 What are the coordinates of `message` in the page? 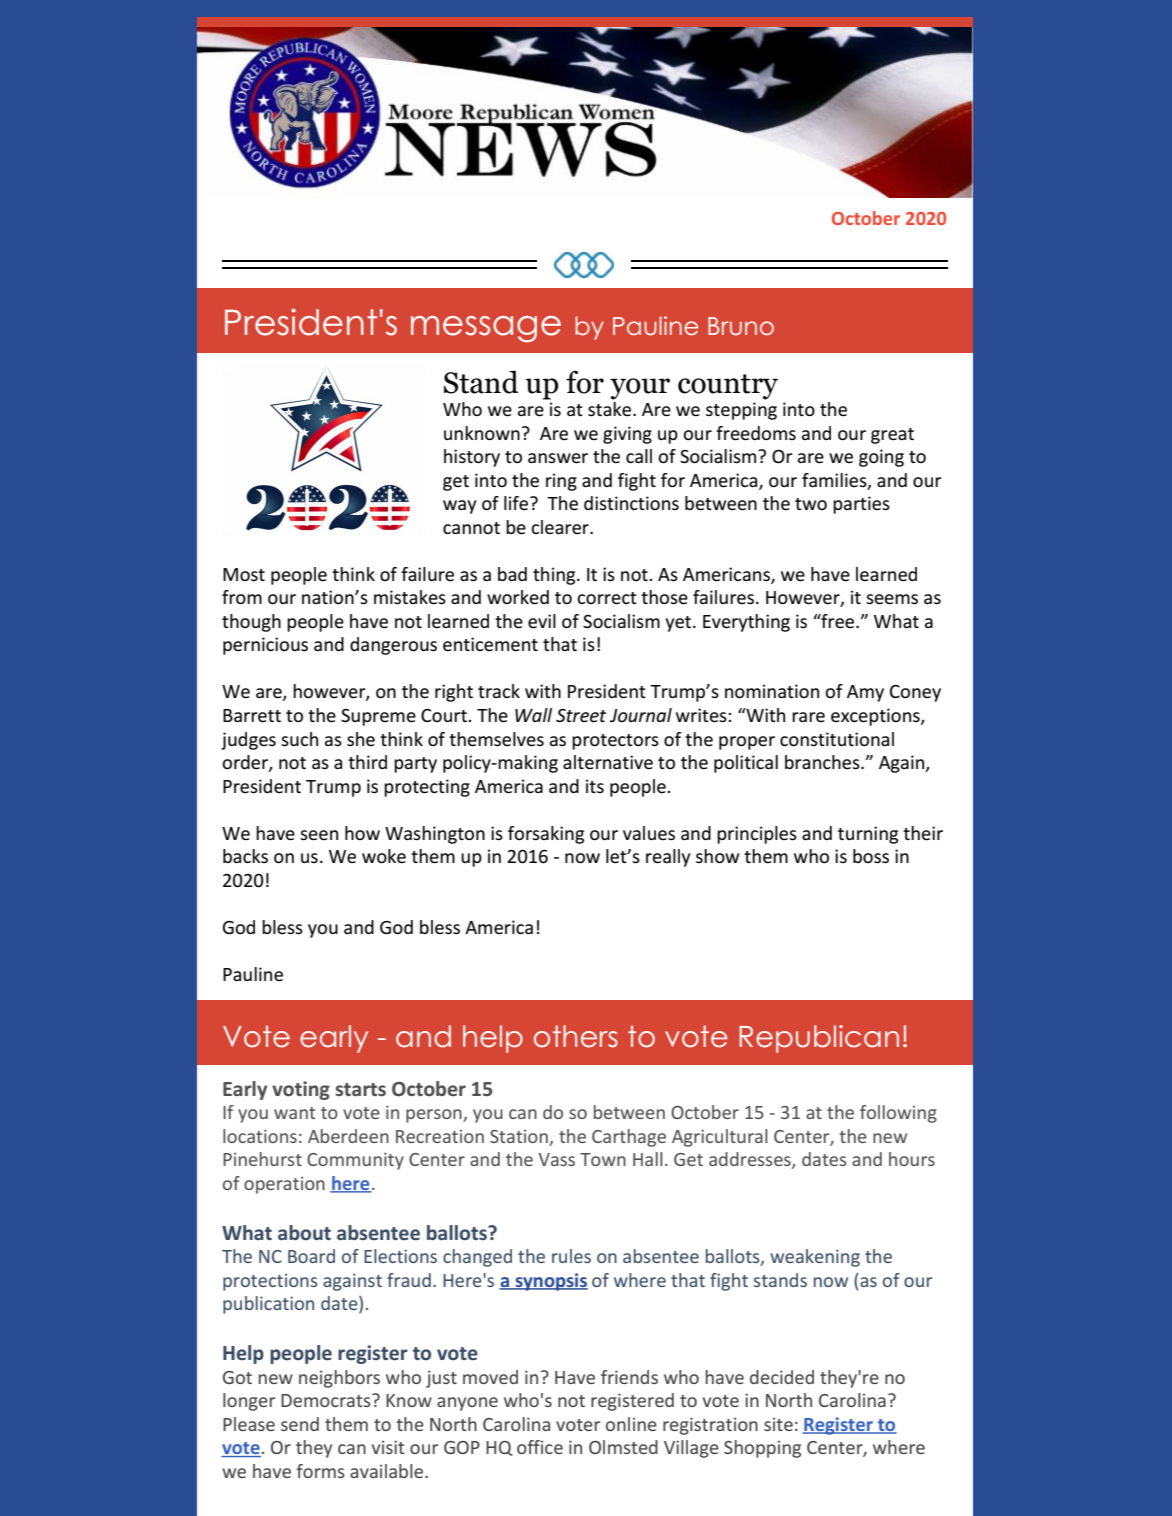 It's located at (486, 329).
